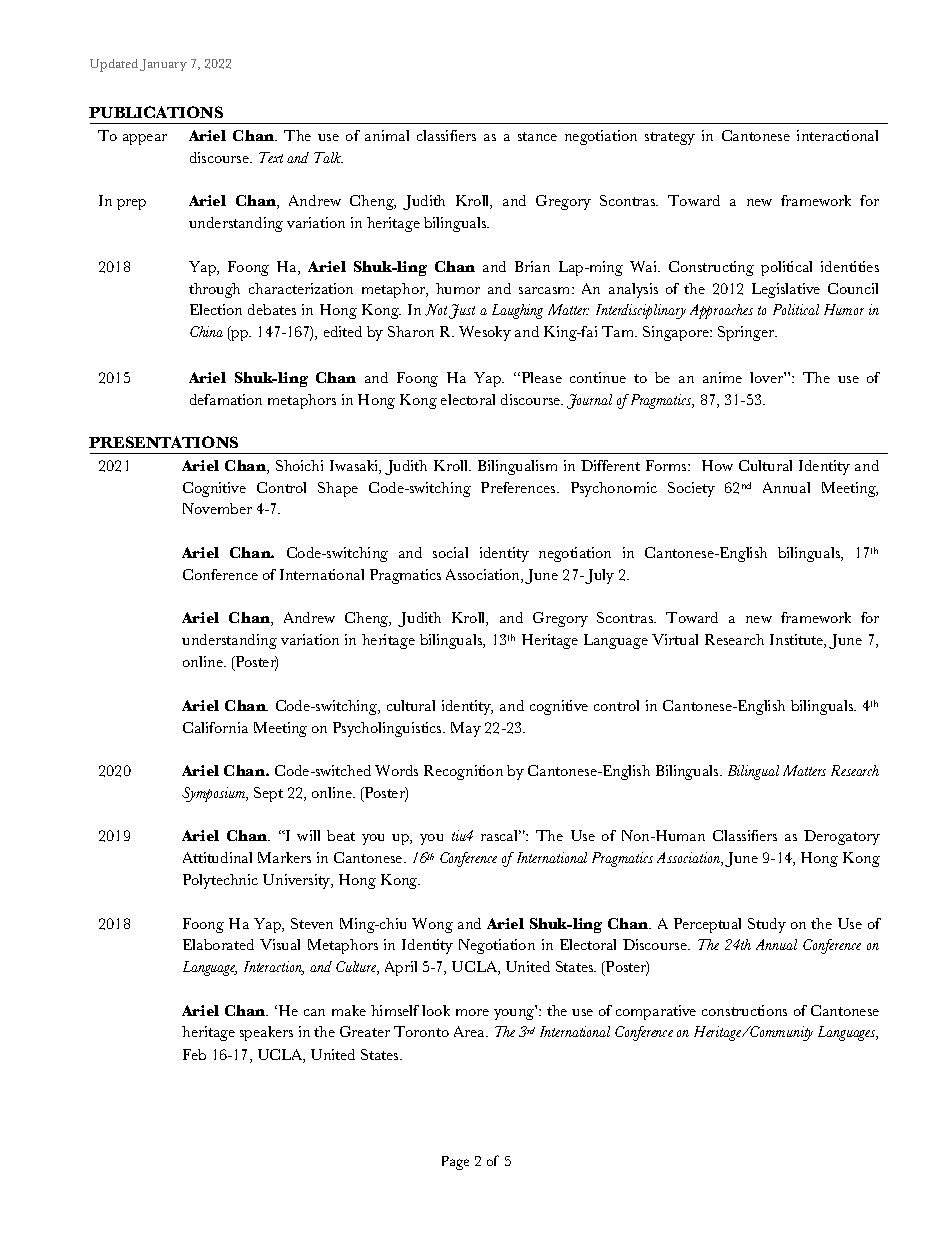  Describe the element at coordinates (744, 1010) in the image. I see `constructions` at that location.
